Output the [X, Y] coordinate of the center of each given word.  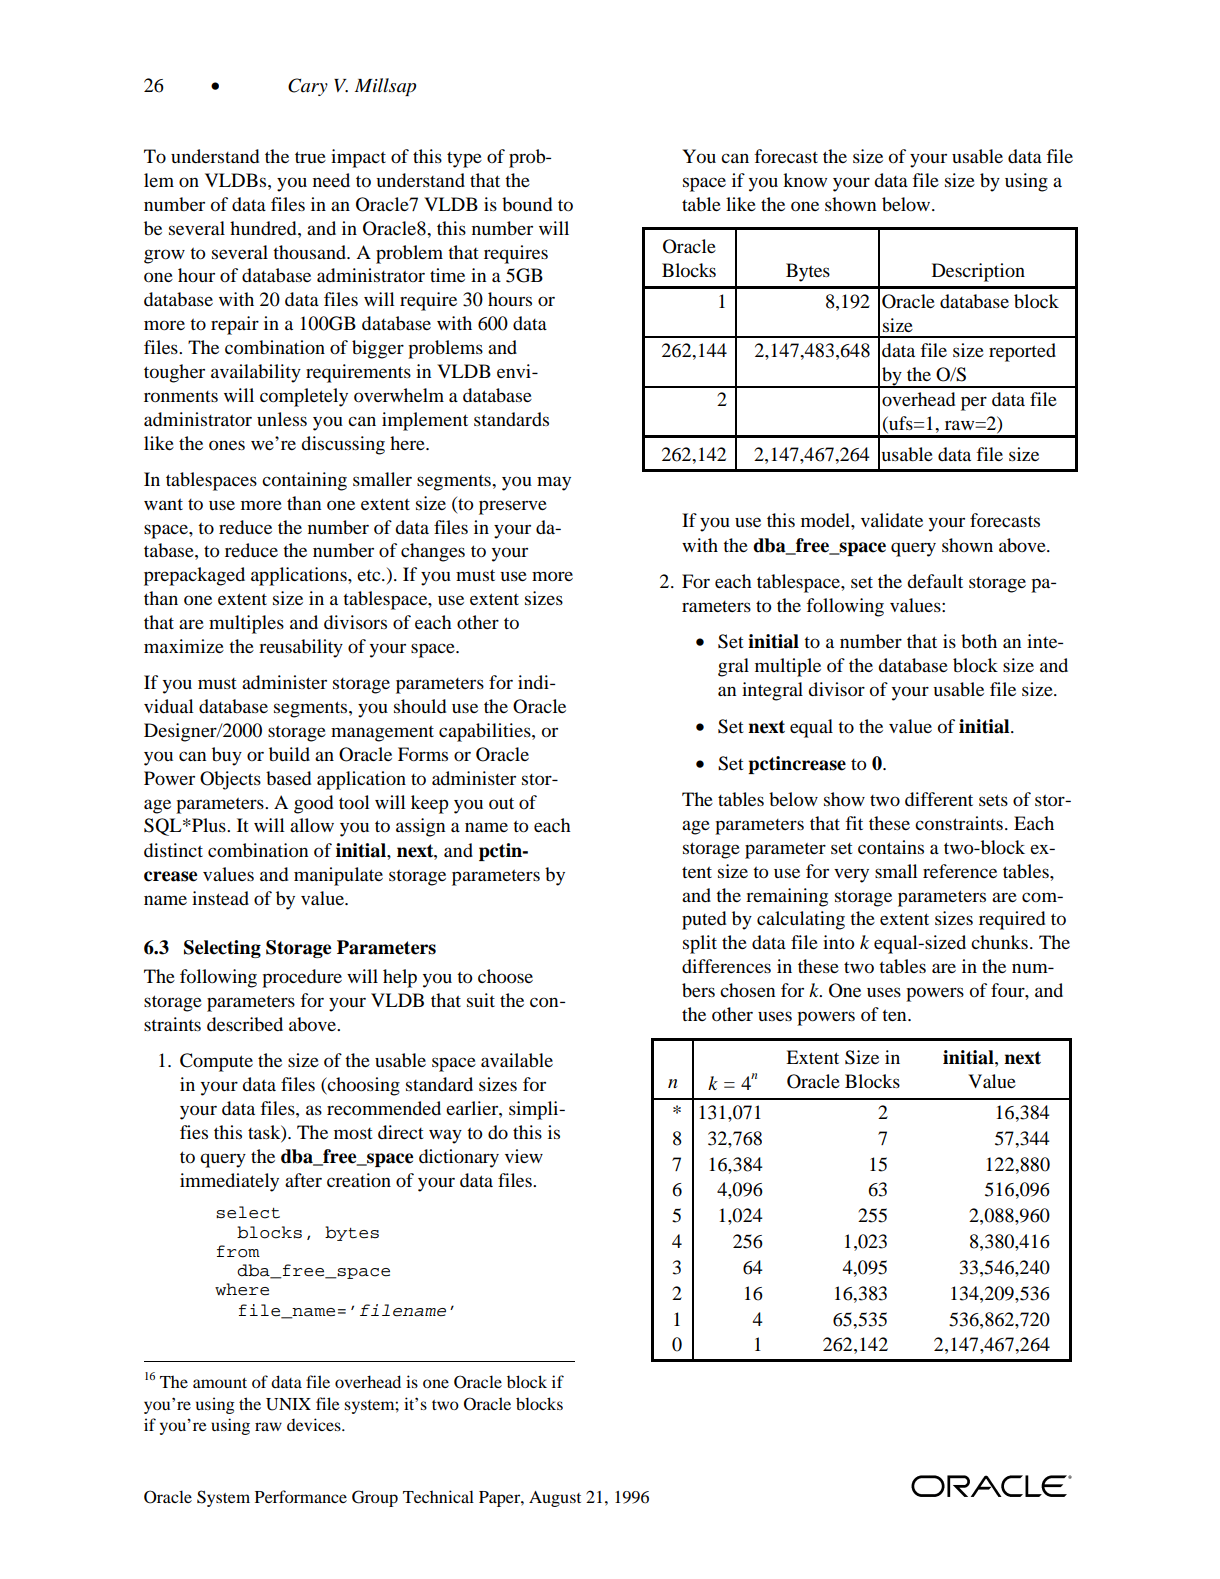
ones [227, 445]
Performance [301, 1496]
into [839, 942]
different [939, 799]
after [303, 1180]
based [288, 778]
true [310, 157]
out [501, 803]
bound [527, 204]
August [555, 1499]
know [805, 180]
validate [892, 520]
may [554, 483]
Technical [438, 1496]
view [524, 1156]
